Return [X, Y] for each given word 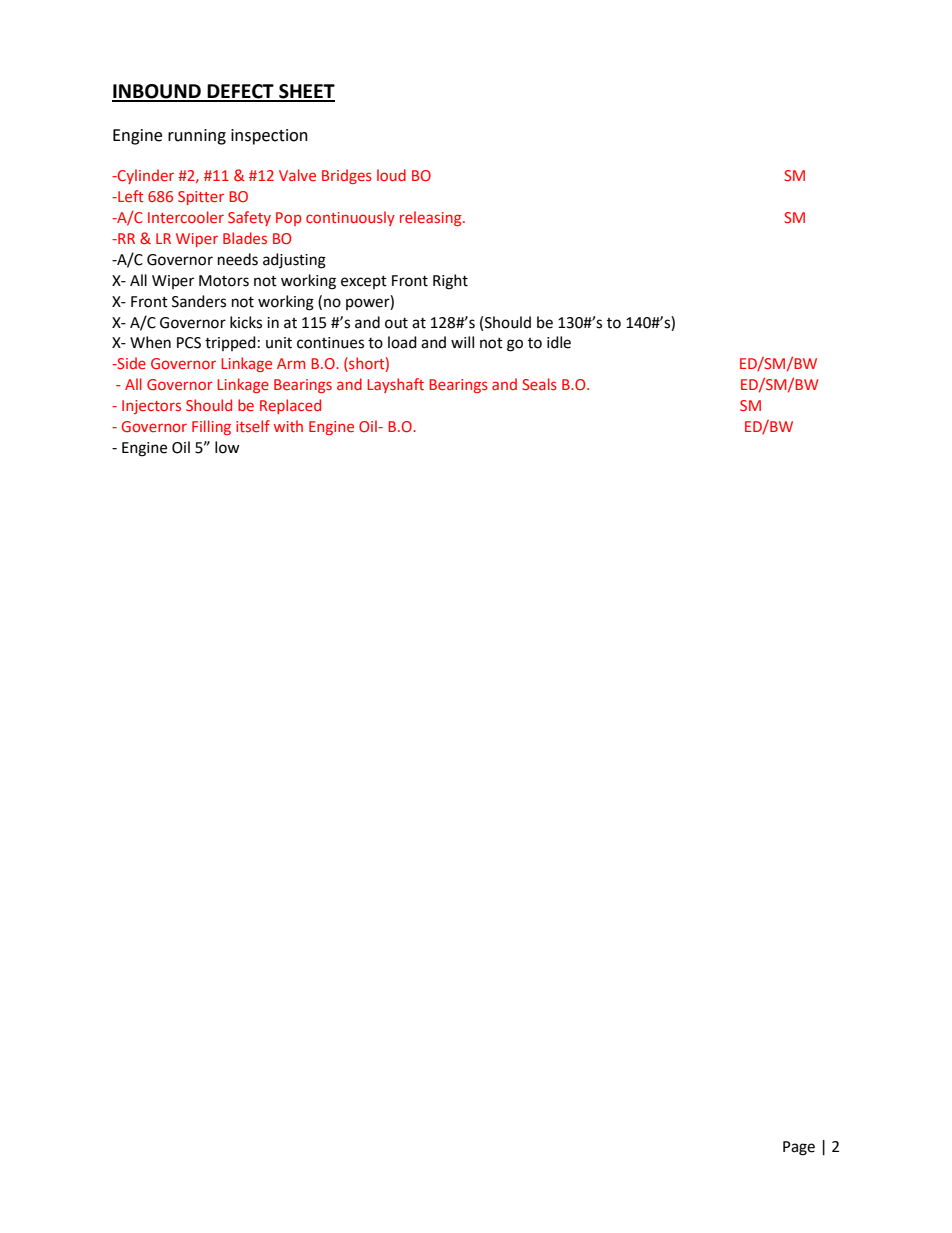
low [227, 447]
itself [253, 426]
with [288, 426]
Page [799, 1148]
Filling [211, 427]
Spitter [201, 198]
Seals [539, 384]
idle [559, 342]
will [462, 342]
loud [391, 175]
